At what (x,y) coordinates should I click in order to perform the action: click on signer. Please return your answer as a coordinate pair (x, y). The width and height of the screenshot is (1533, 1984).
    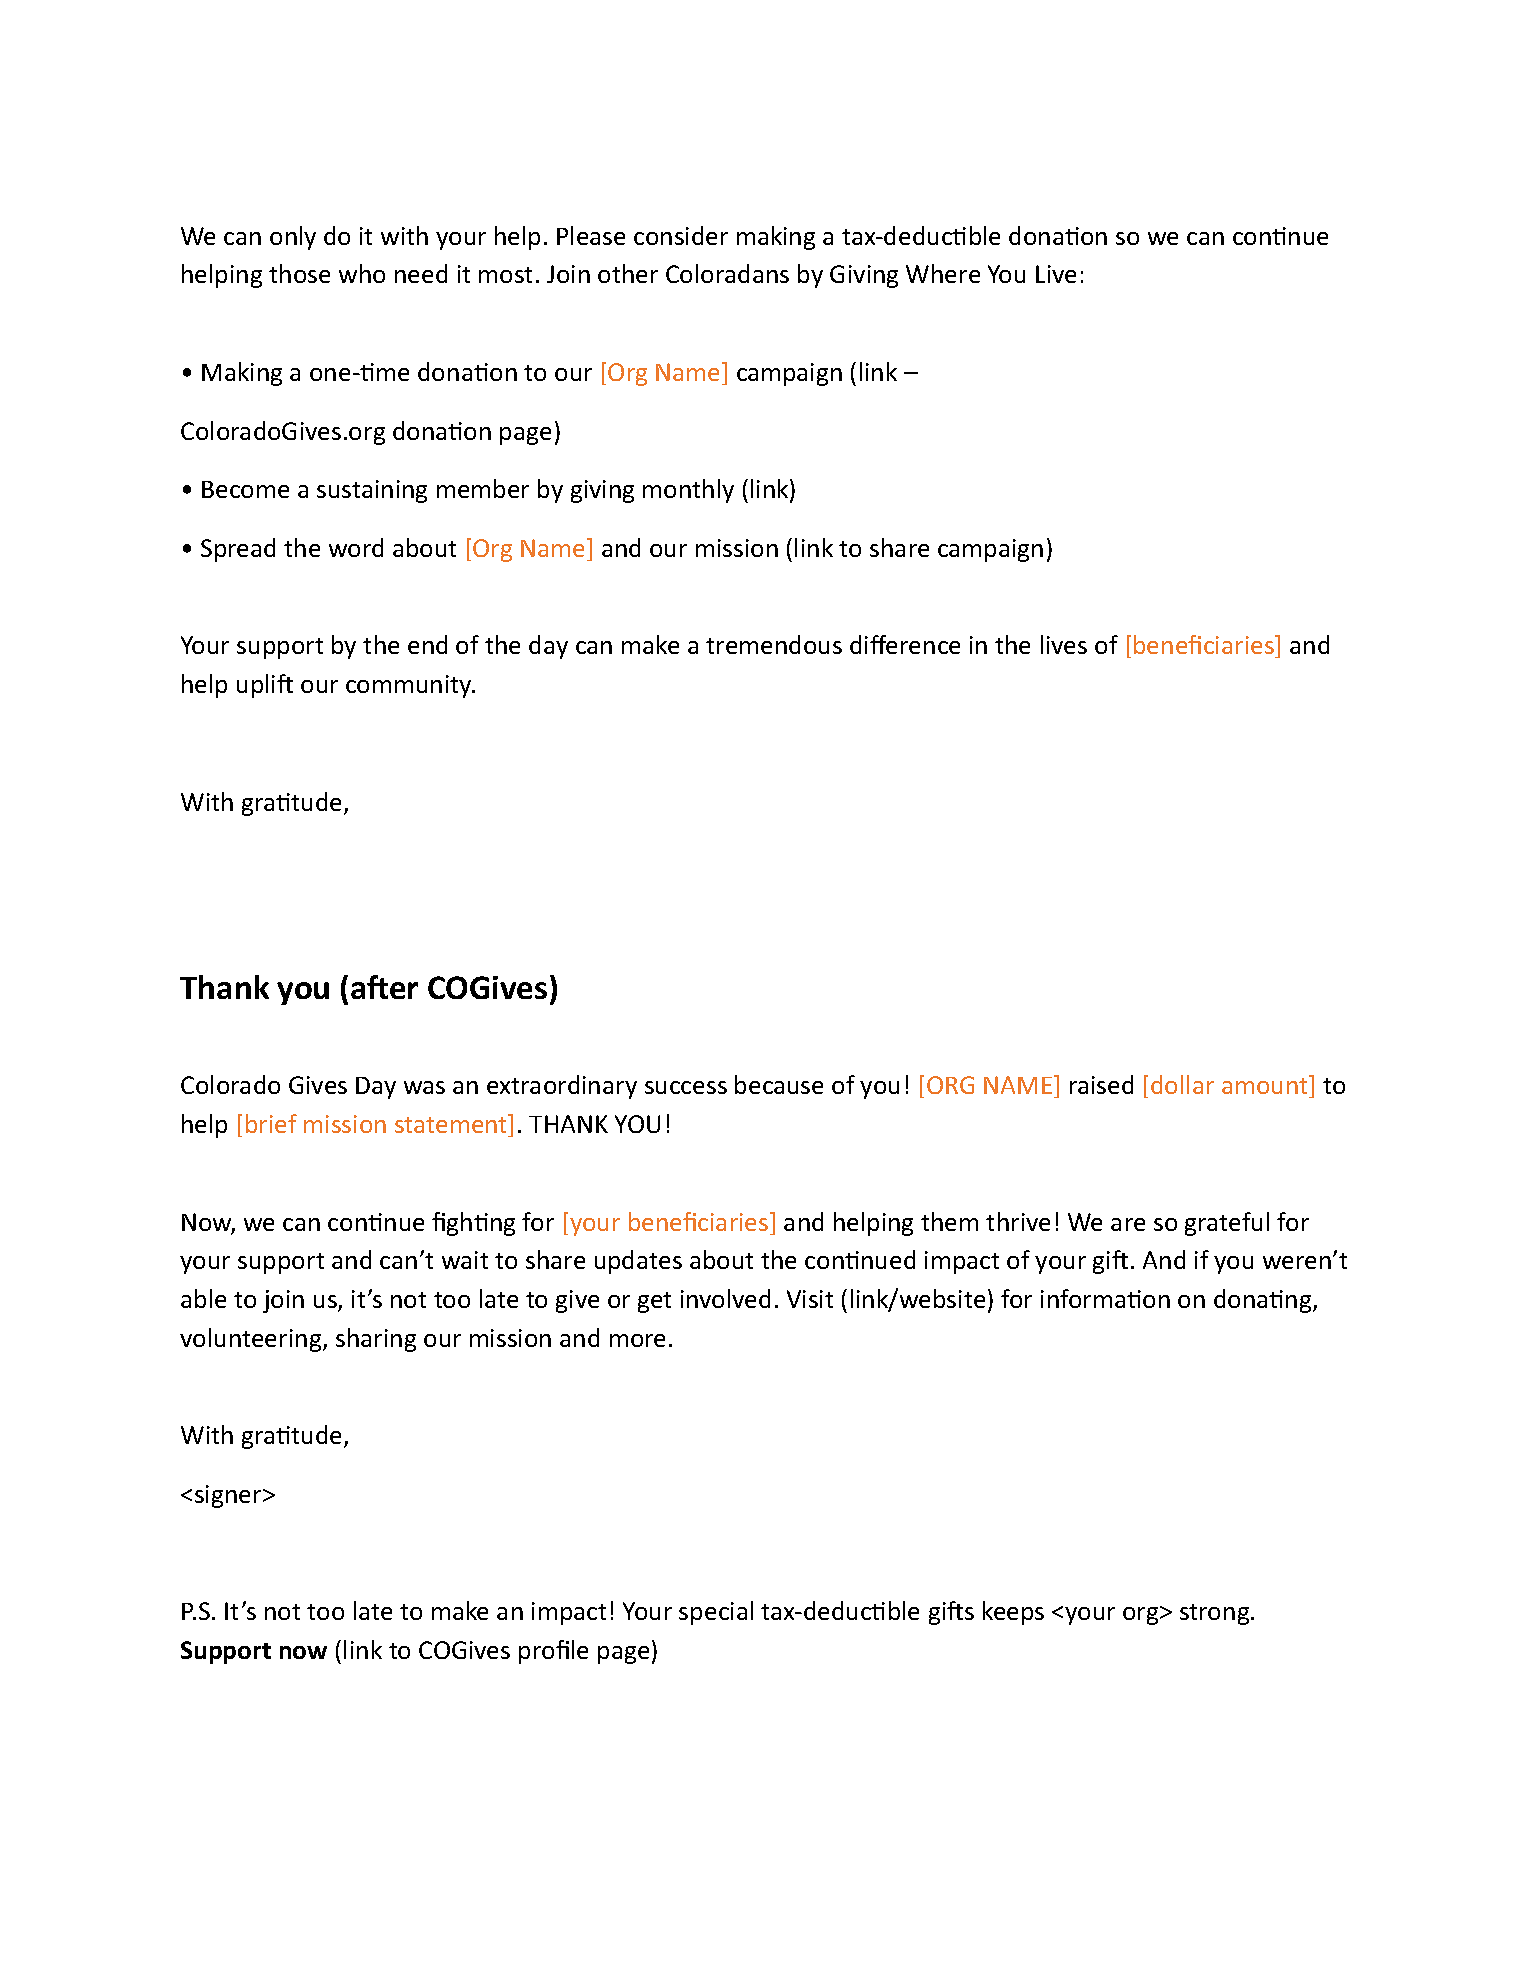
    Looking at the image, I should click on (229, 1496).
